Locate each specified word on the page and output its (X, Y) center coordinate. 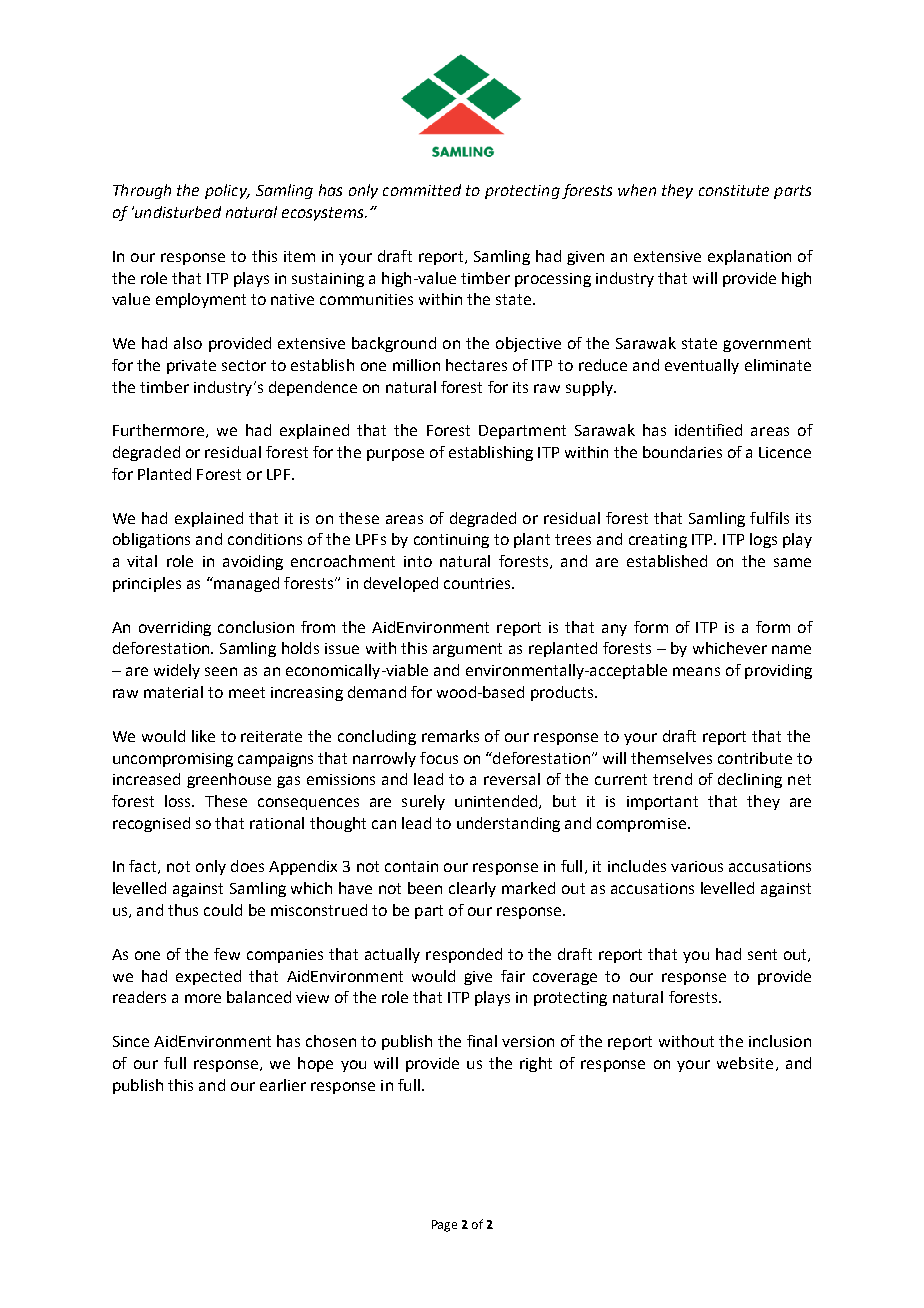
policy (227, 191)
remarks (450, 736)
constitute (734, 190)
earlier (283, 1085)
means (696, 671)
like (203, 736)
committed (422, 190)
